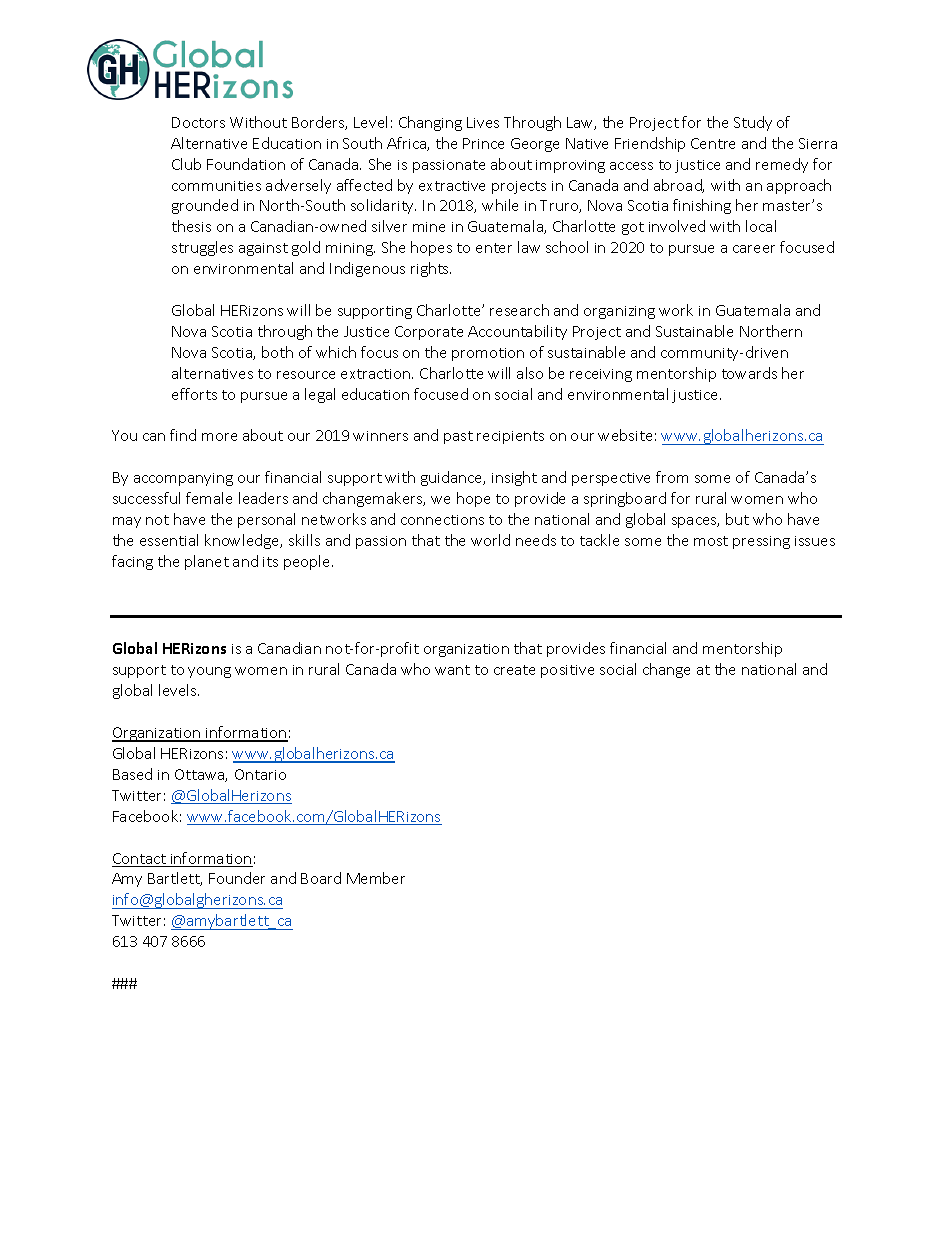 The width and height of the screenshot is (952, 1233). I want to click on Club, so click(186, 164).
